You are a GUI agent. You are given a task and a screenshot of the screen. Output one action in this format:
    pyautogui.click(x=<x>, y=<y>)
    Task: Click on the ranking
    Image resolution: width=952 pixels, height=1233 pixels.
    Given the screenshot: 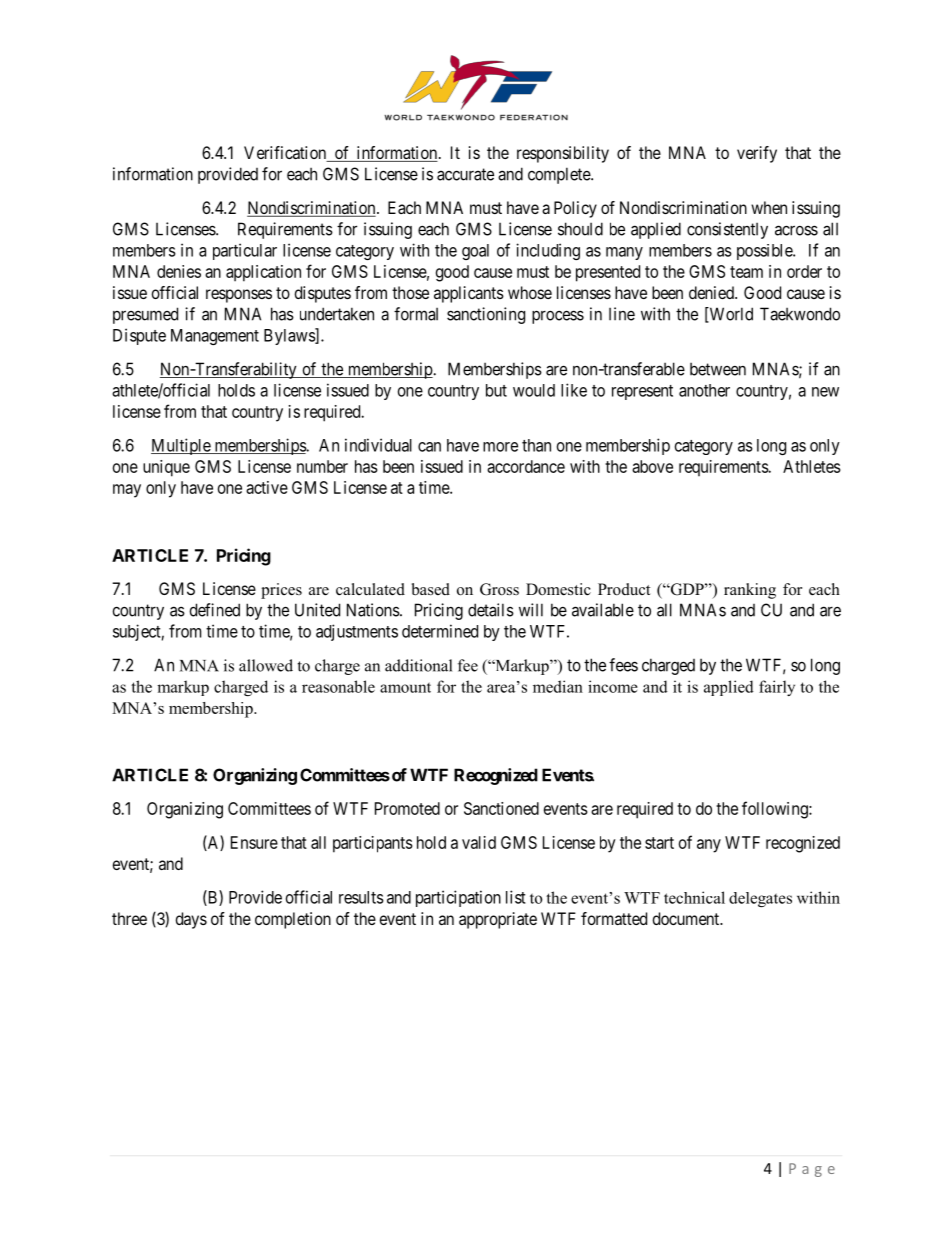 What is the action you would take?
    pyautogui.click(x=750, y=591)
